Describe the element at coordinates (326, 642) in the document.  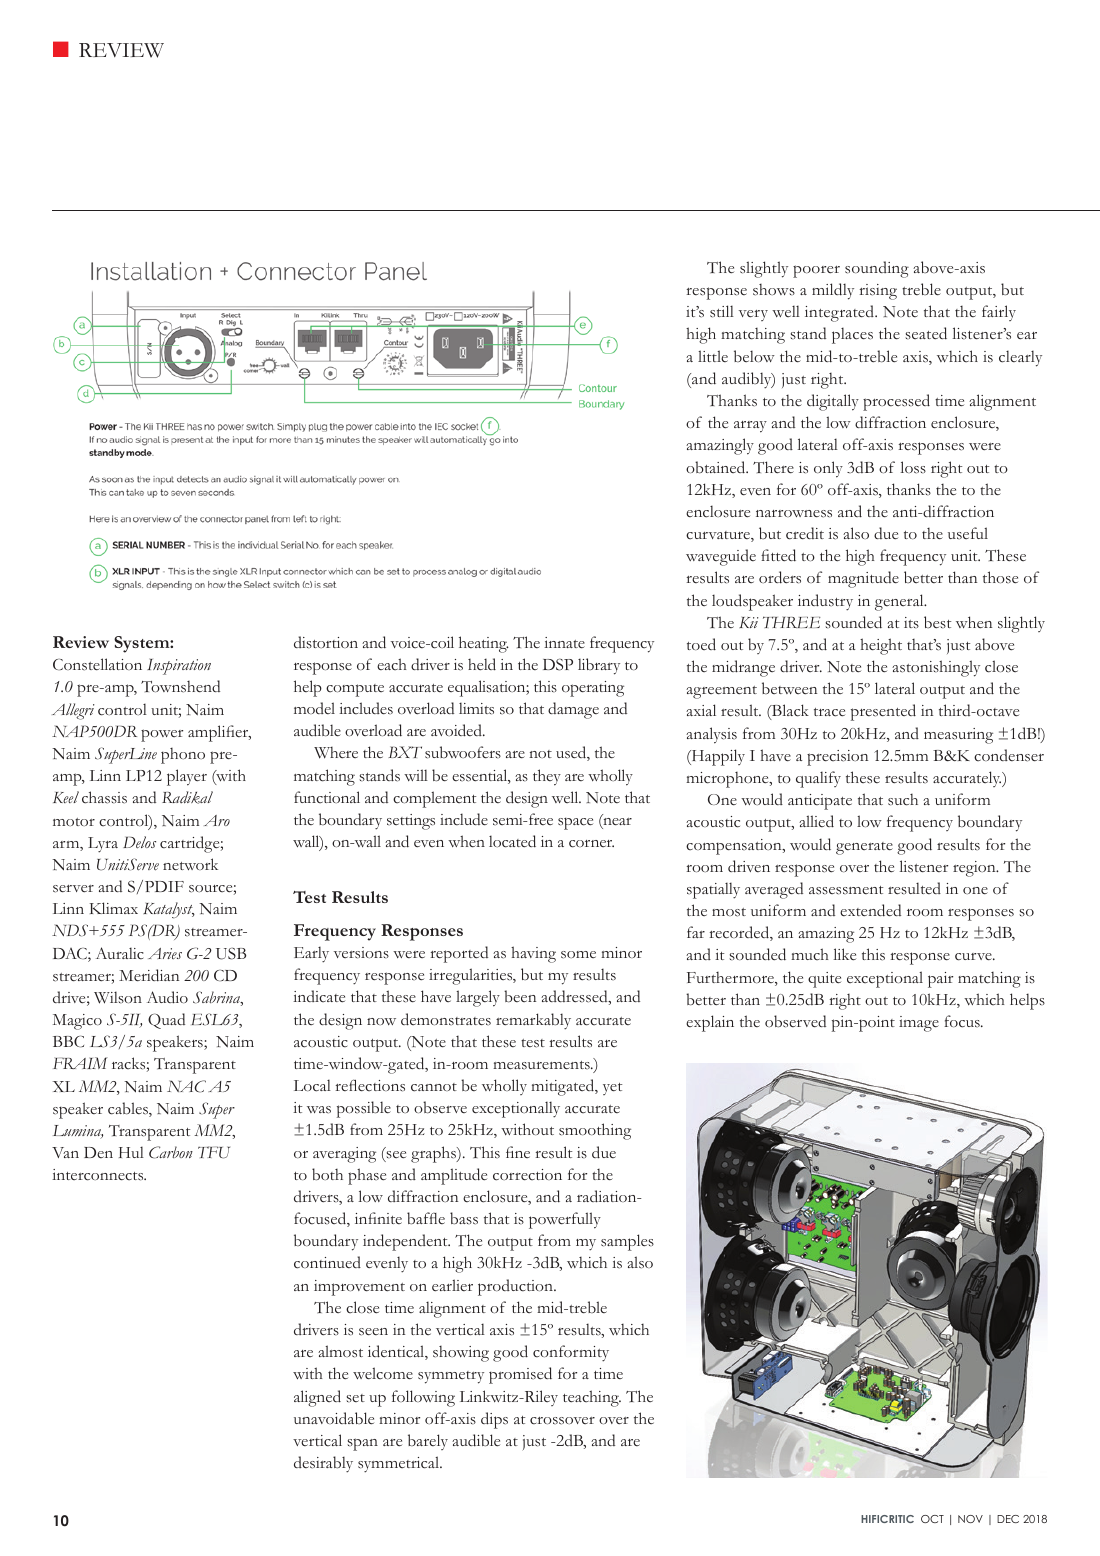
I see `distortion` at that location.
